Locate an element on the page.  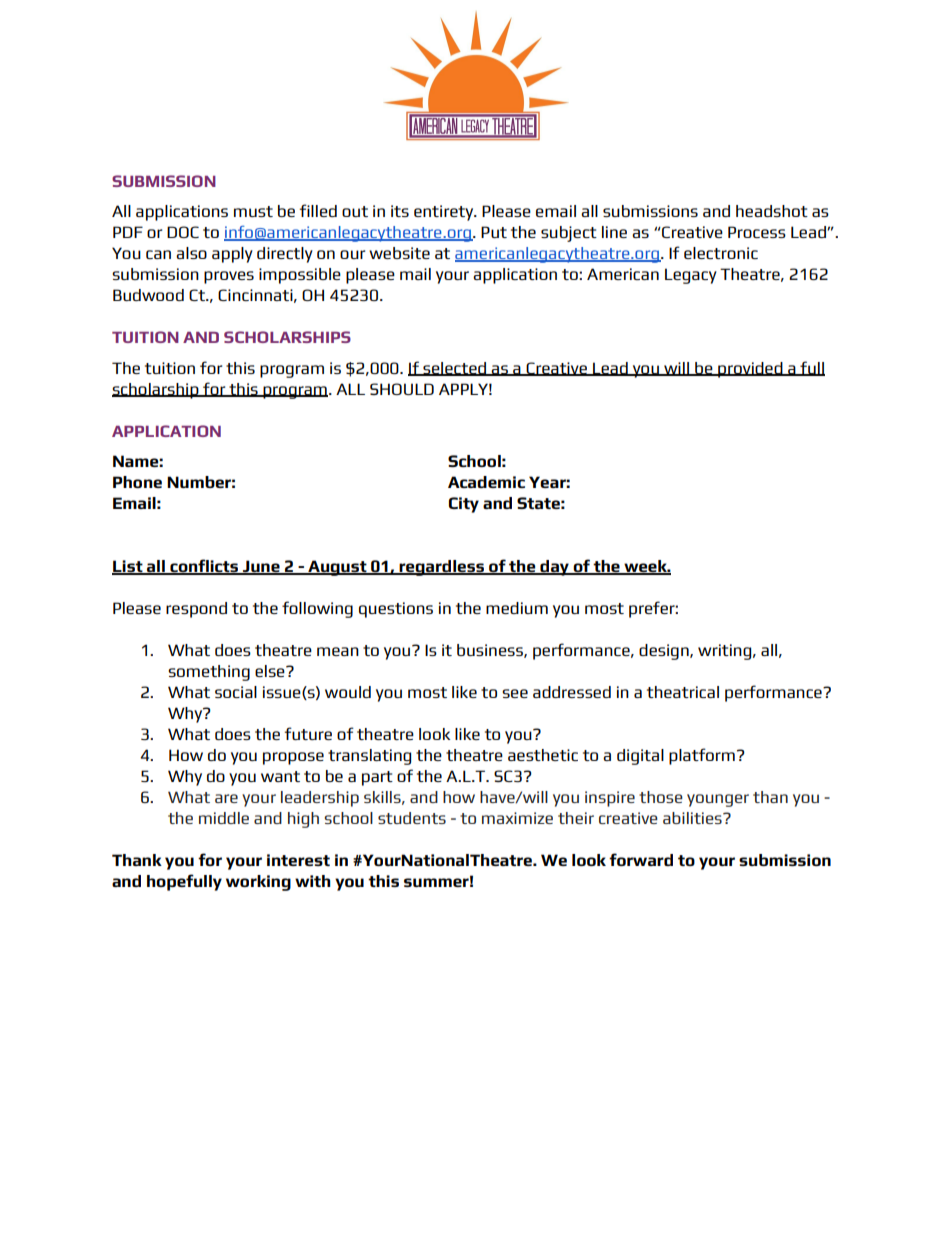
theatrical is located at coordinates (683, 692).
